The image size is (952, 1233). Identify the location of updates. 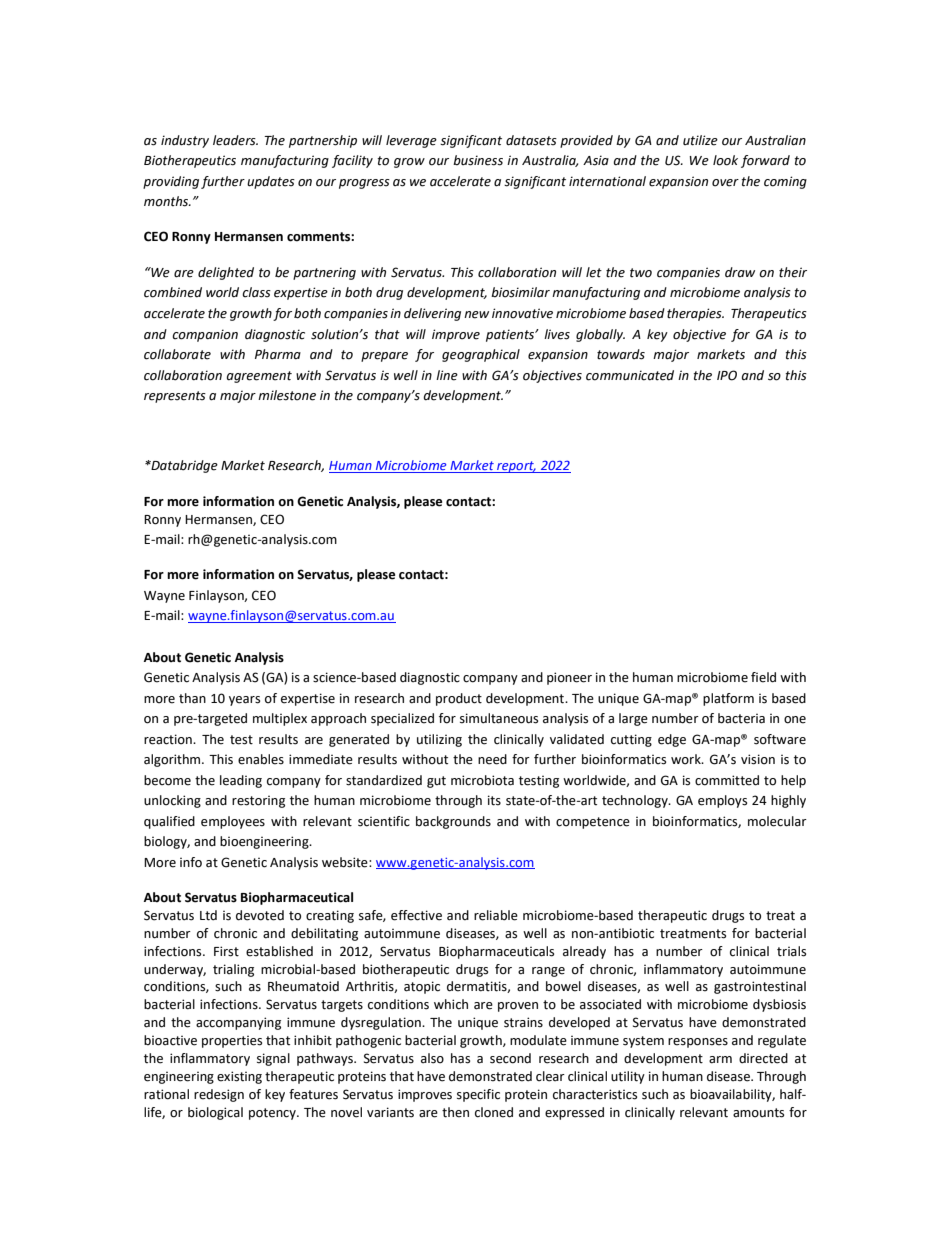
(271, 182).
